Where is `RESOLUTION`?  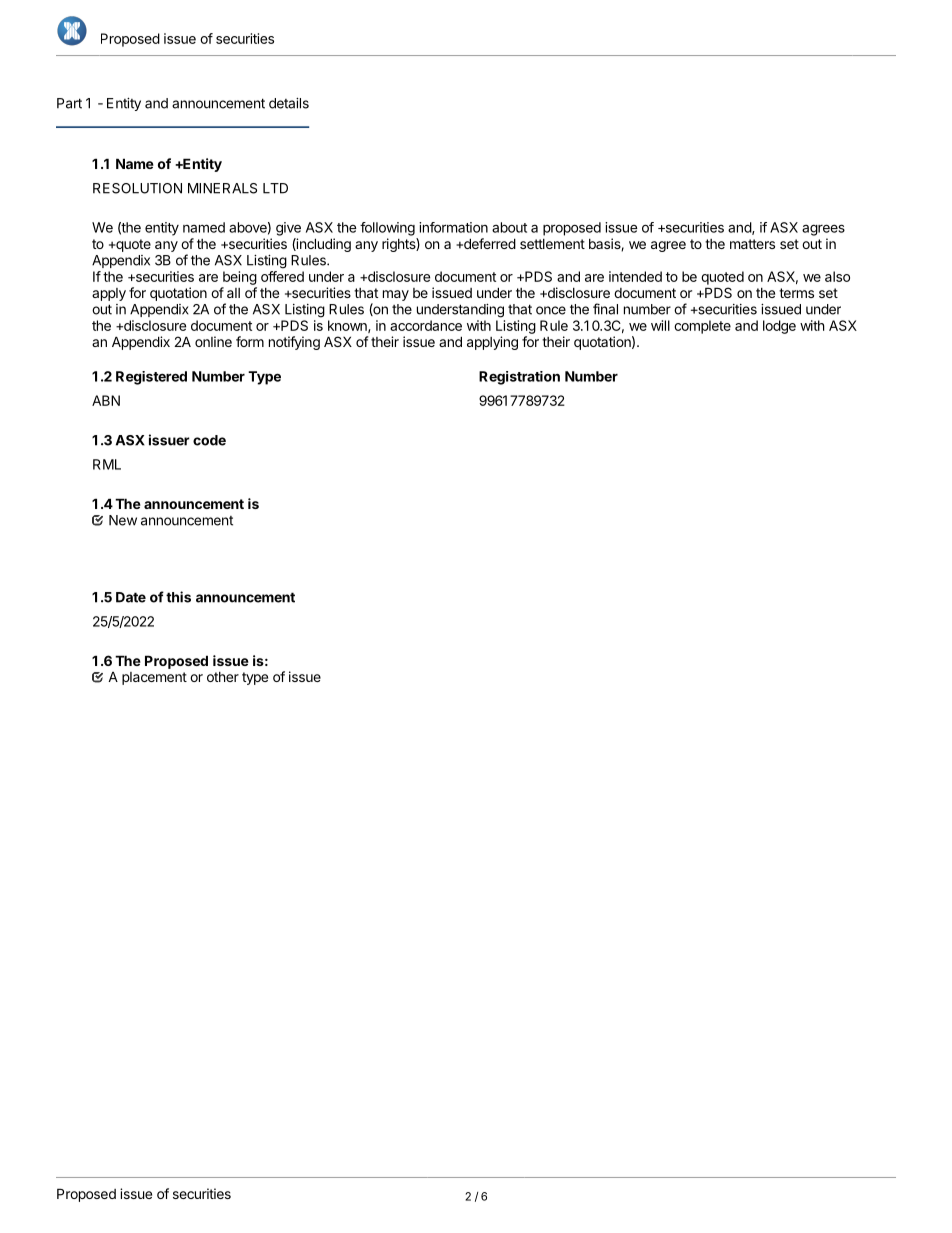
RESOLUTION is located at coordinates (137, 188).
